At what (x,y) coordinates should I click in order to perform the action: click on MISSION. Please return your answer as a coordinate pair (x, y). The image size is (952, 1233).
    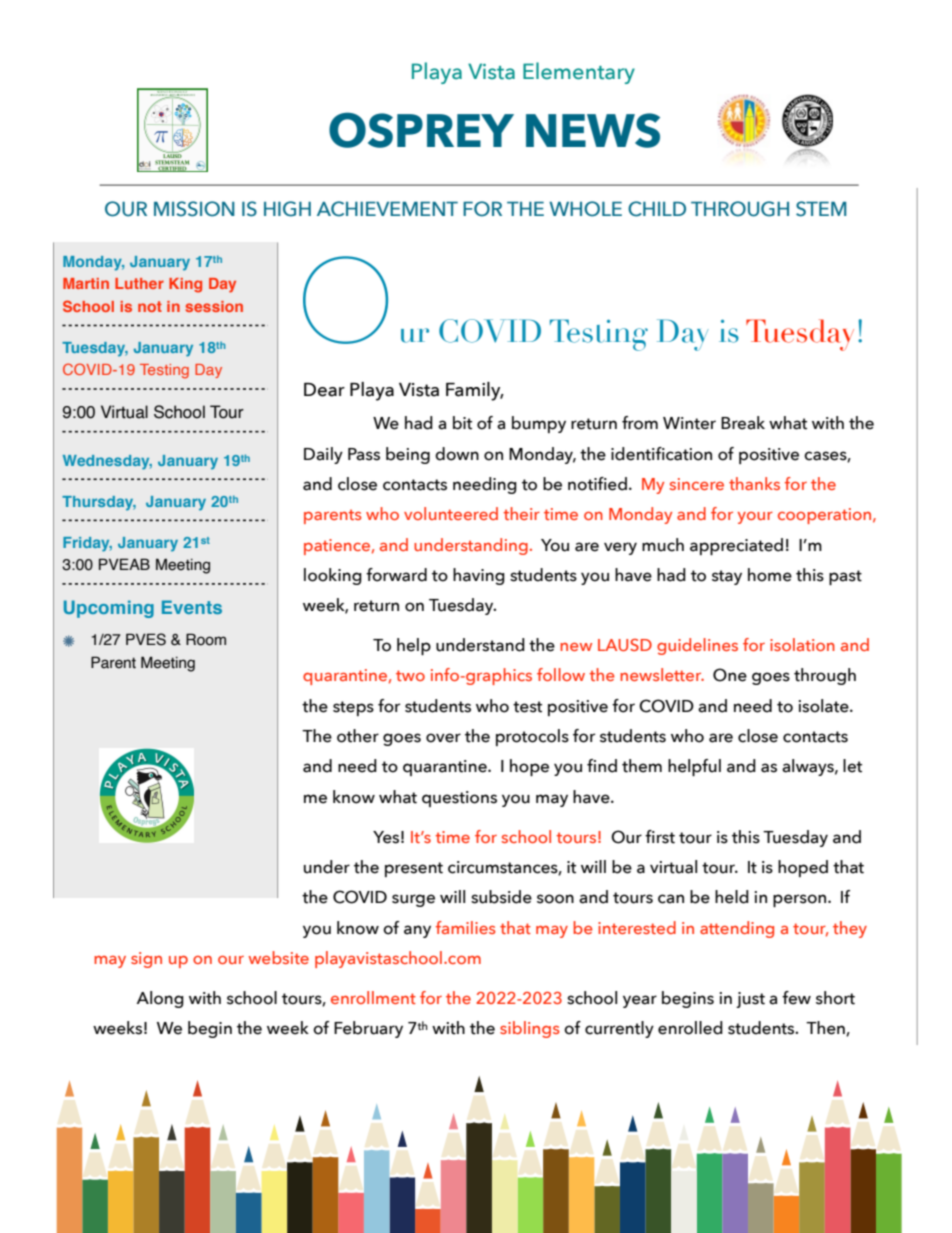
    Looking at the image, I should click on (194, 209).
